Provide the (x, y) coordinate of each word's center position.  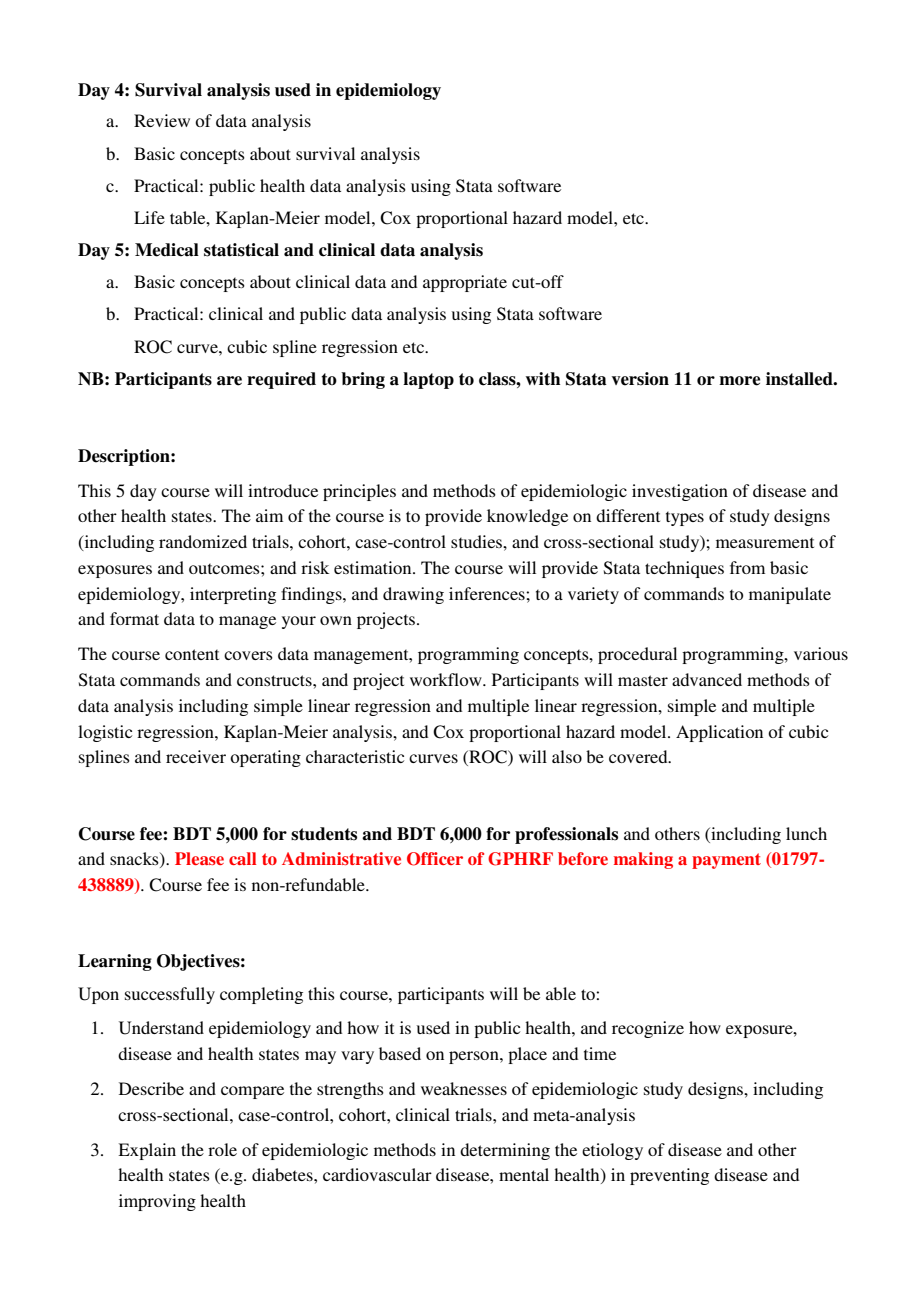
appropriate (465, 283)
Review (162, 120)
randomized (203, 541)
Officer (435, 859)
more (739, 381)
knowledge (527, 517)
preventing (669, 1176)
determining (505, 1151)
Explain (147, 1151)
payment (726, 861)
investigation (680, 492)
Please (199, 858)
